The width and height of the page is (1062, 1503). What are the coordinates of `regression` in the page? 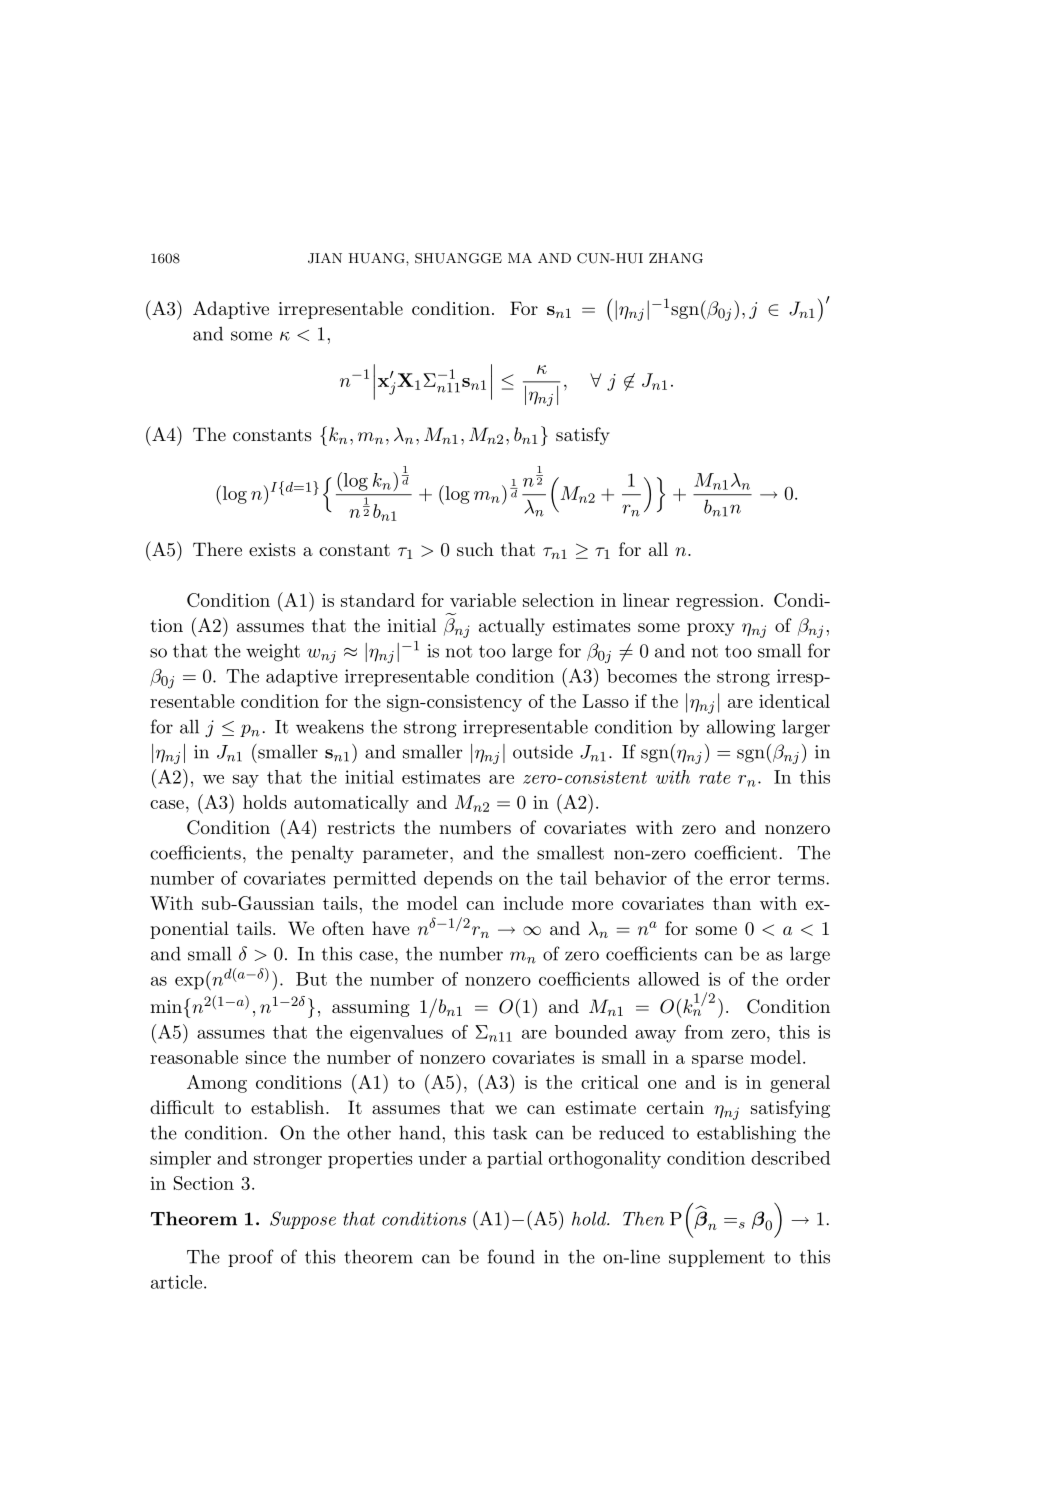 It's located at (717, 602).
